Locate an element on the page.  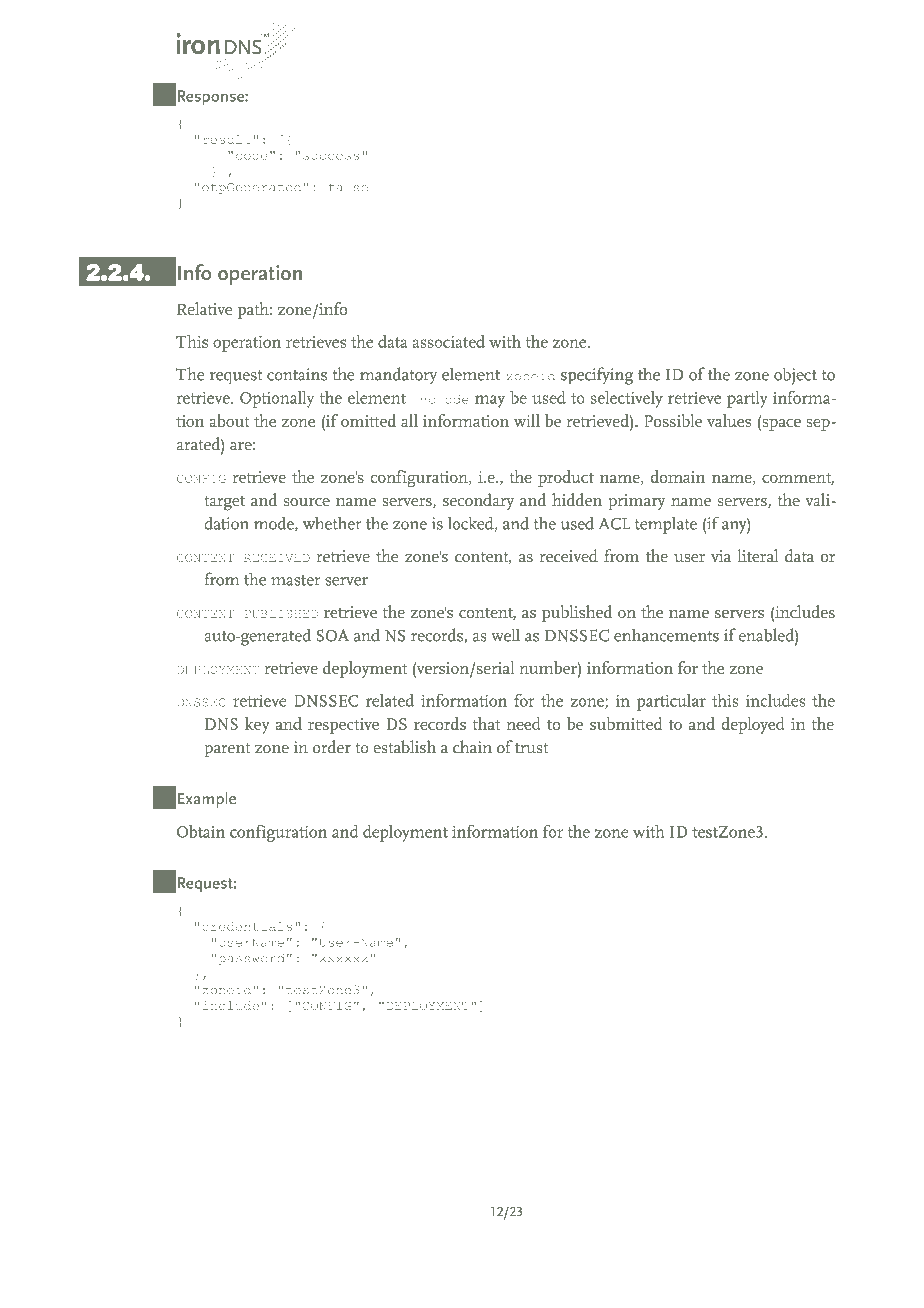
secondary is located at coordinates (478, 501).
